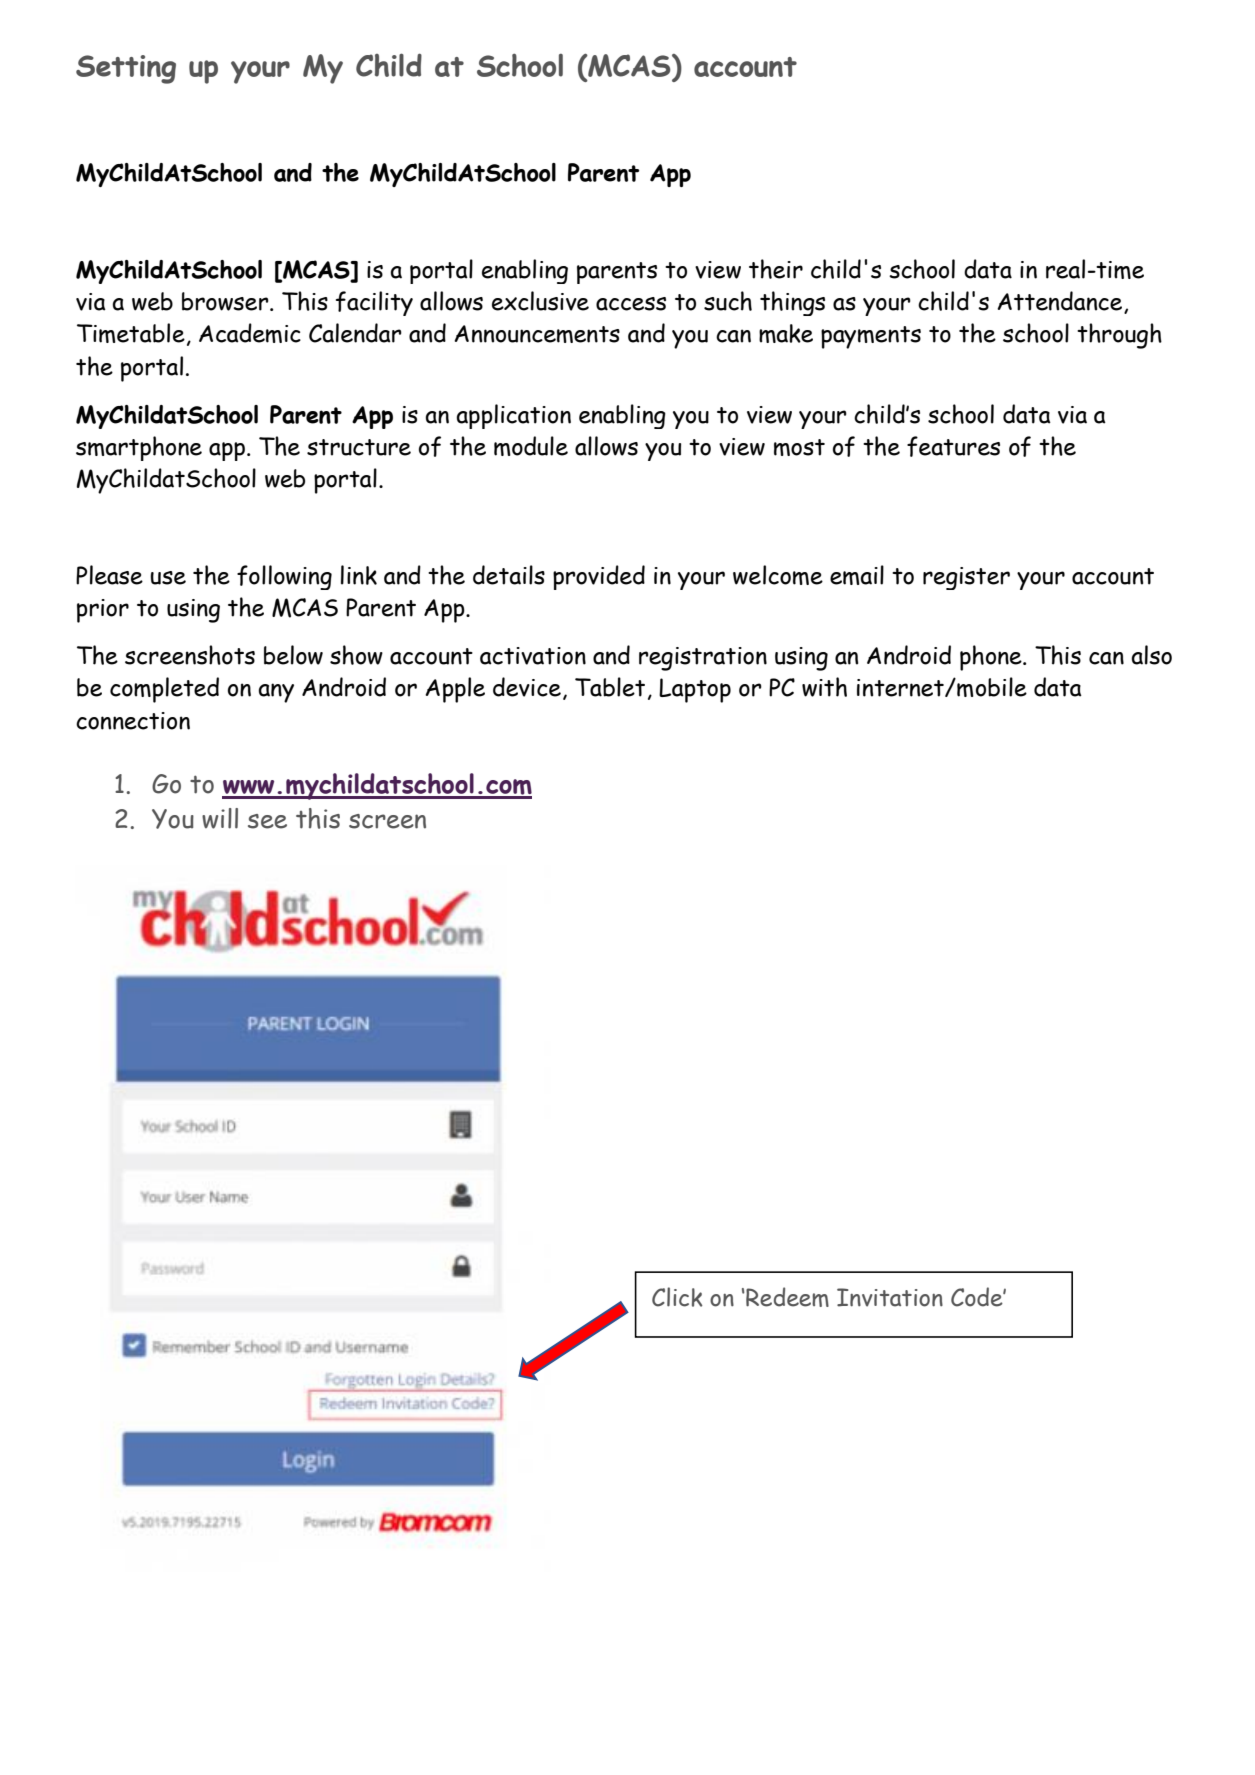 The height and width of the screenshot is (1775, 1255). What do you see at coordinates (695, 690) in the screenshot?
I see `Laptop` at bounding box center [695, 690].
